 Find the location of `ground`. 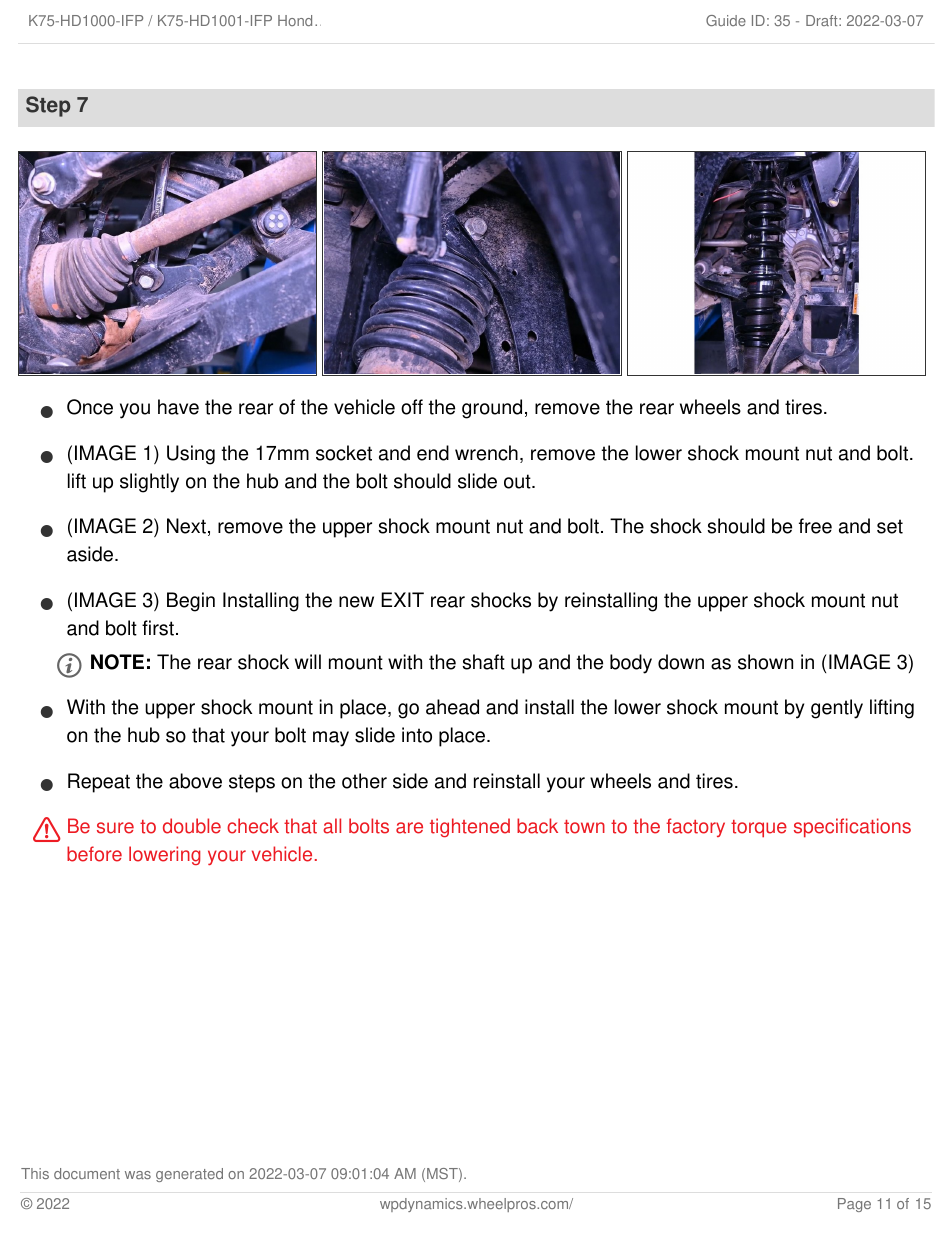

ground is located at coordinates (492, 409).
